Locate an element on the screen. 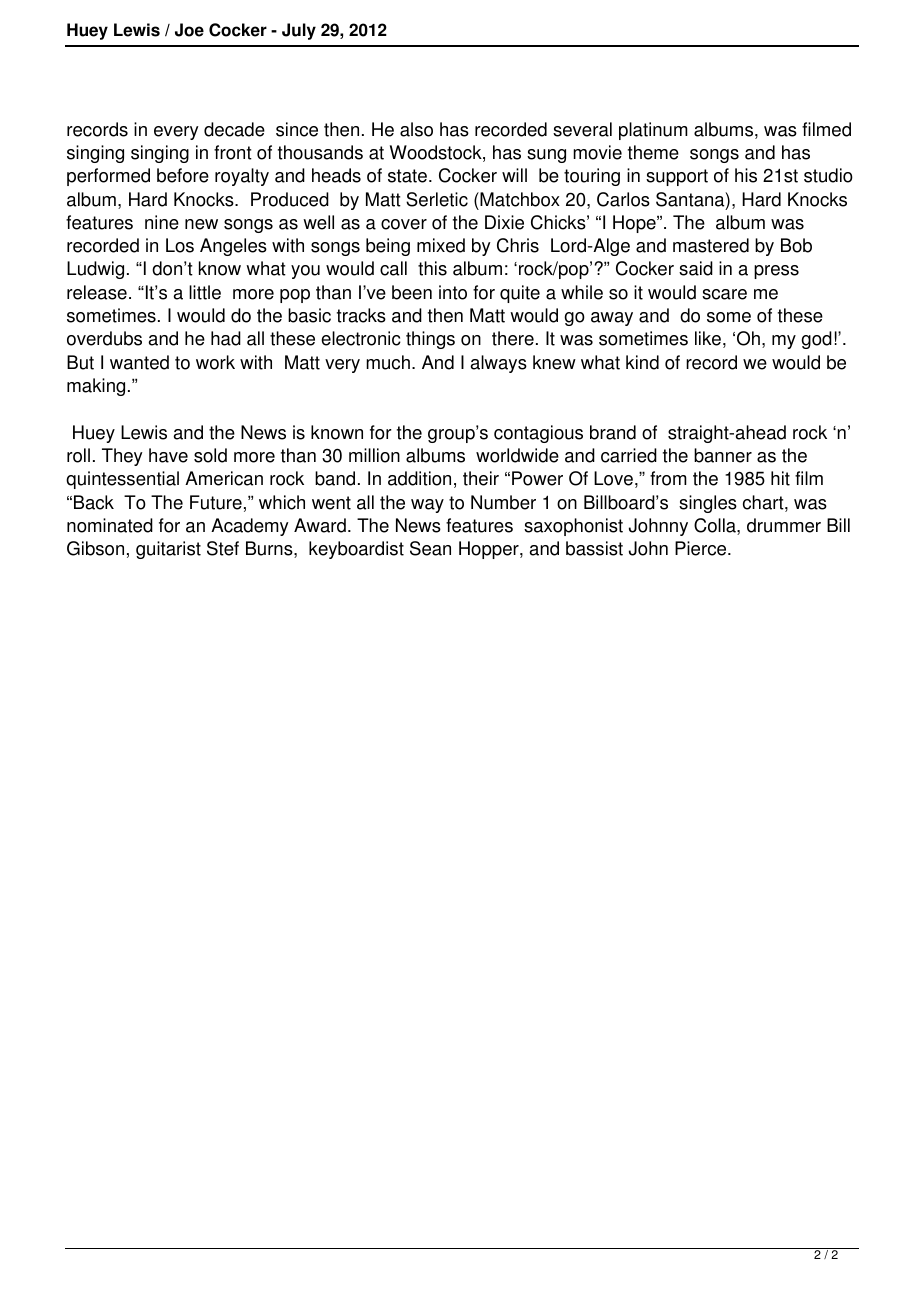  guitarist is located at coordinates (168, 550).
